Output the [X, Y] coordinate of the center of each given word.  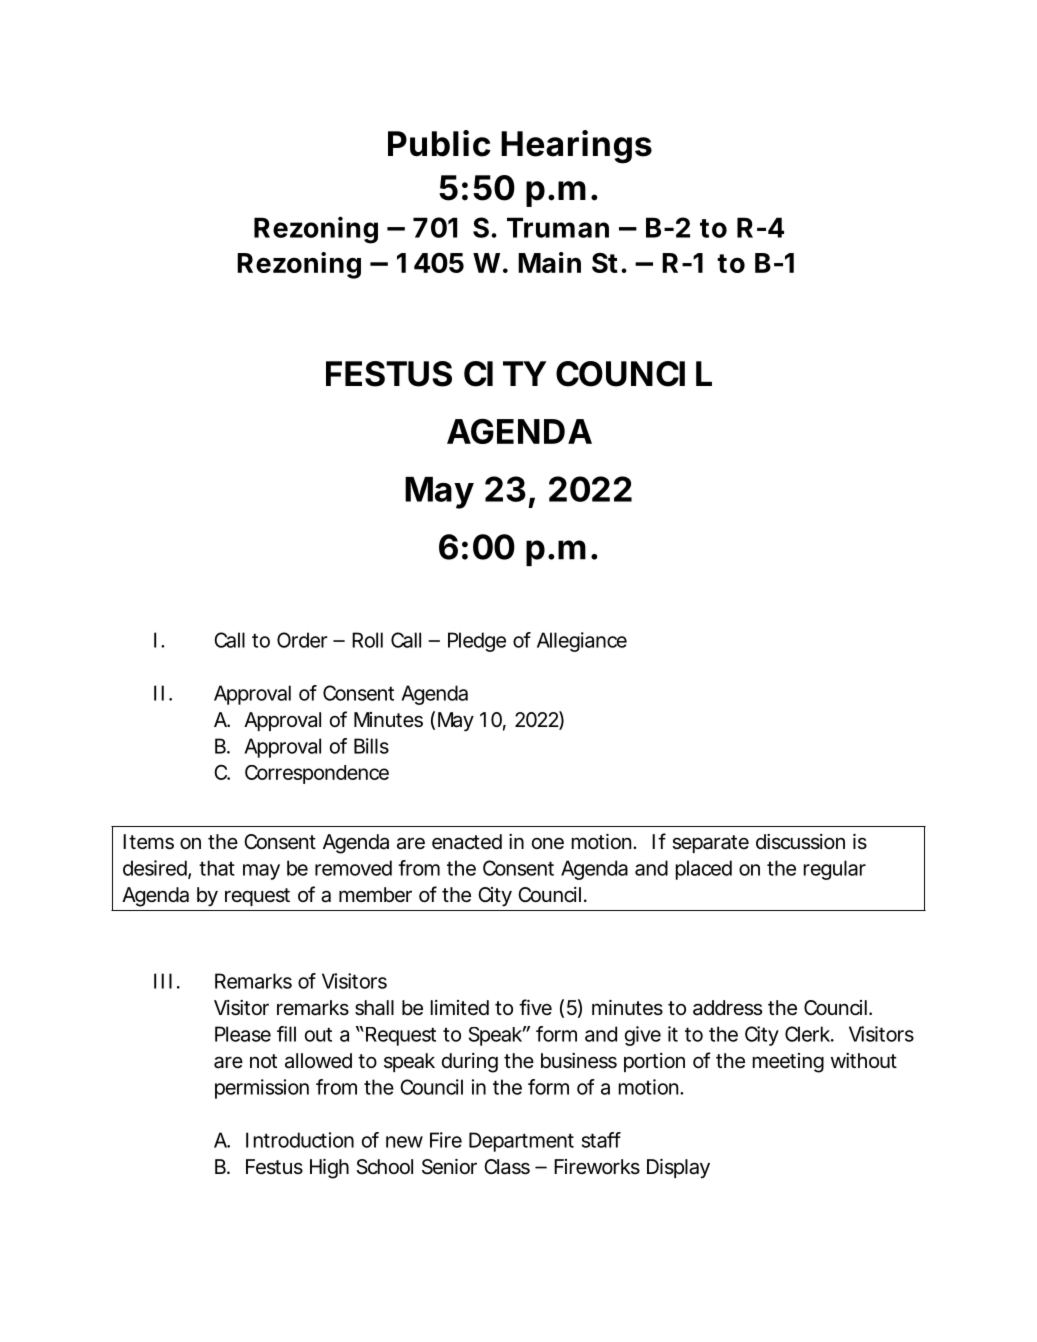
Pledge [477, 642]
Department [521, 1142]
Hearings [576, 147]
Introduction [300, 1140]
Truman [558, 227]
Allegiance [582, 642]
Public [439, 143]
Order [302, 640]
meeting [788, 1063]
